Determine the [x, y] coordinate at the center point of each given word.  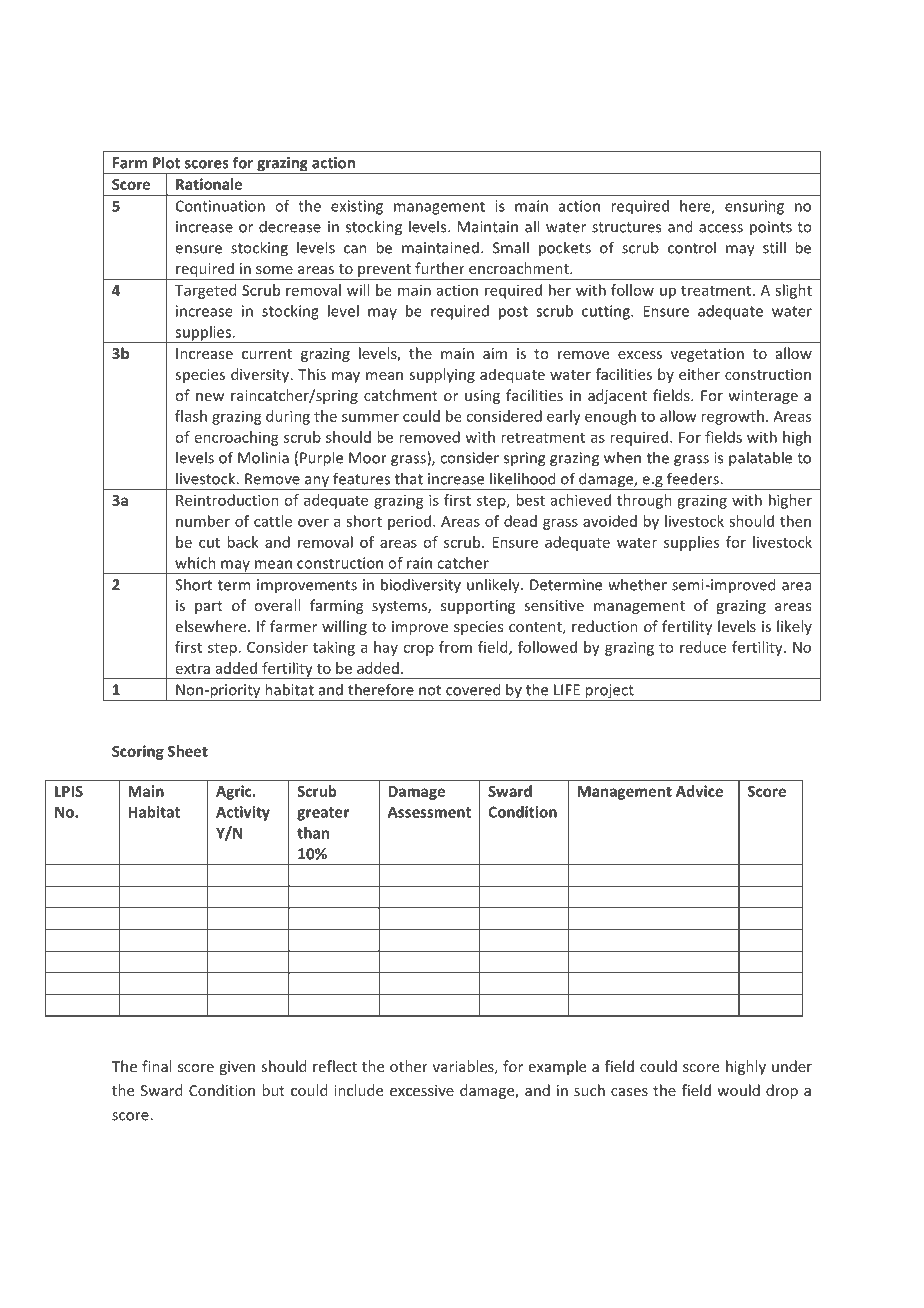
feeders [694, 478]
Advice [699, 791]
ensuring [754, 207]
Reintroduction [227, 500]
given [237, 1068]
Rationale [209, 184]
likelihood [522, 478]
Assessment [429, 812]
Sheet [188, 751]
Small [511, 247]
